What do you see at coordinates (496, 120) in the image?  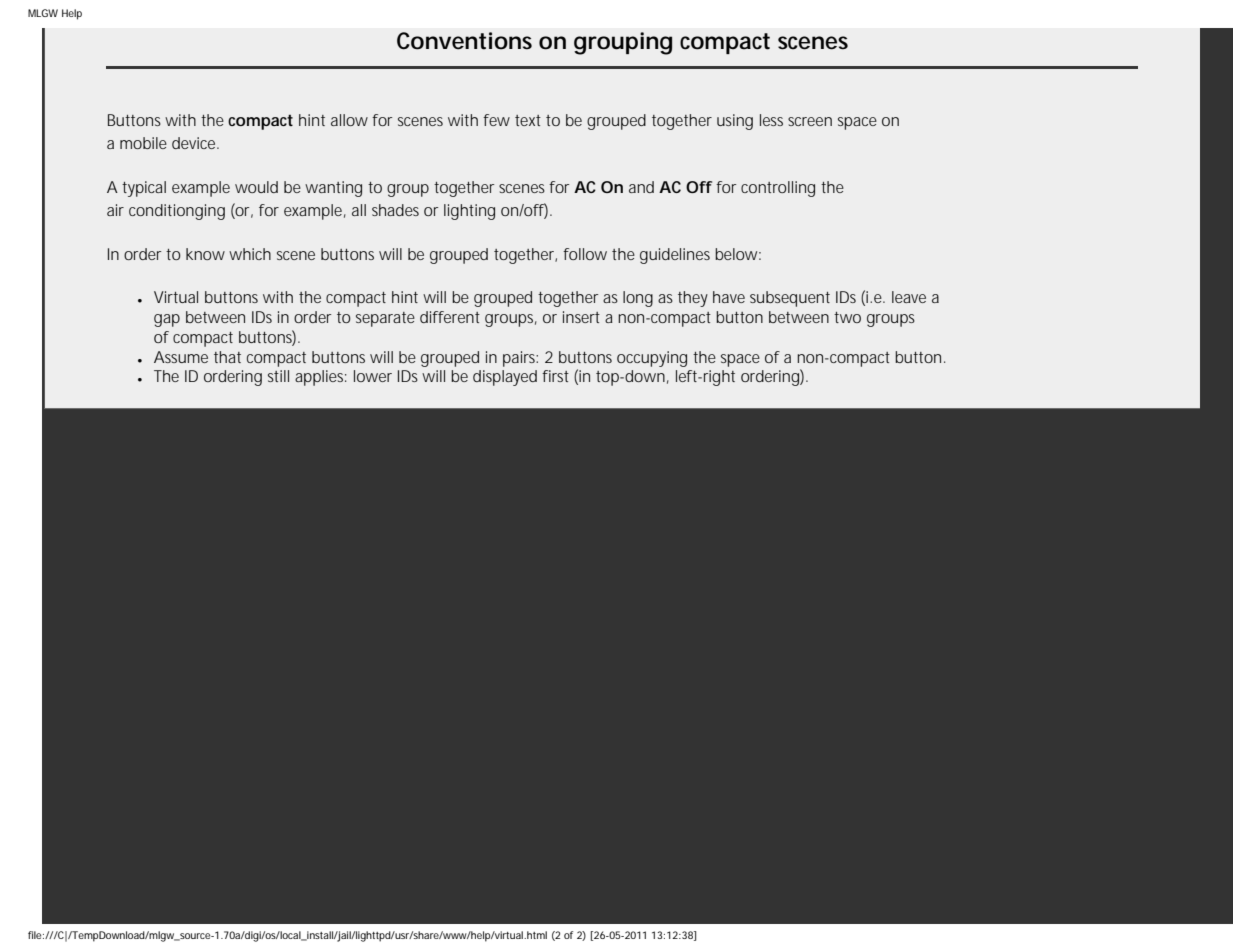 I see `few` at bounding box center [496, 120].
